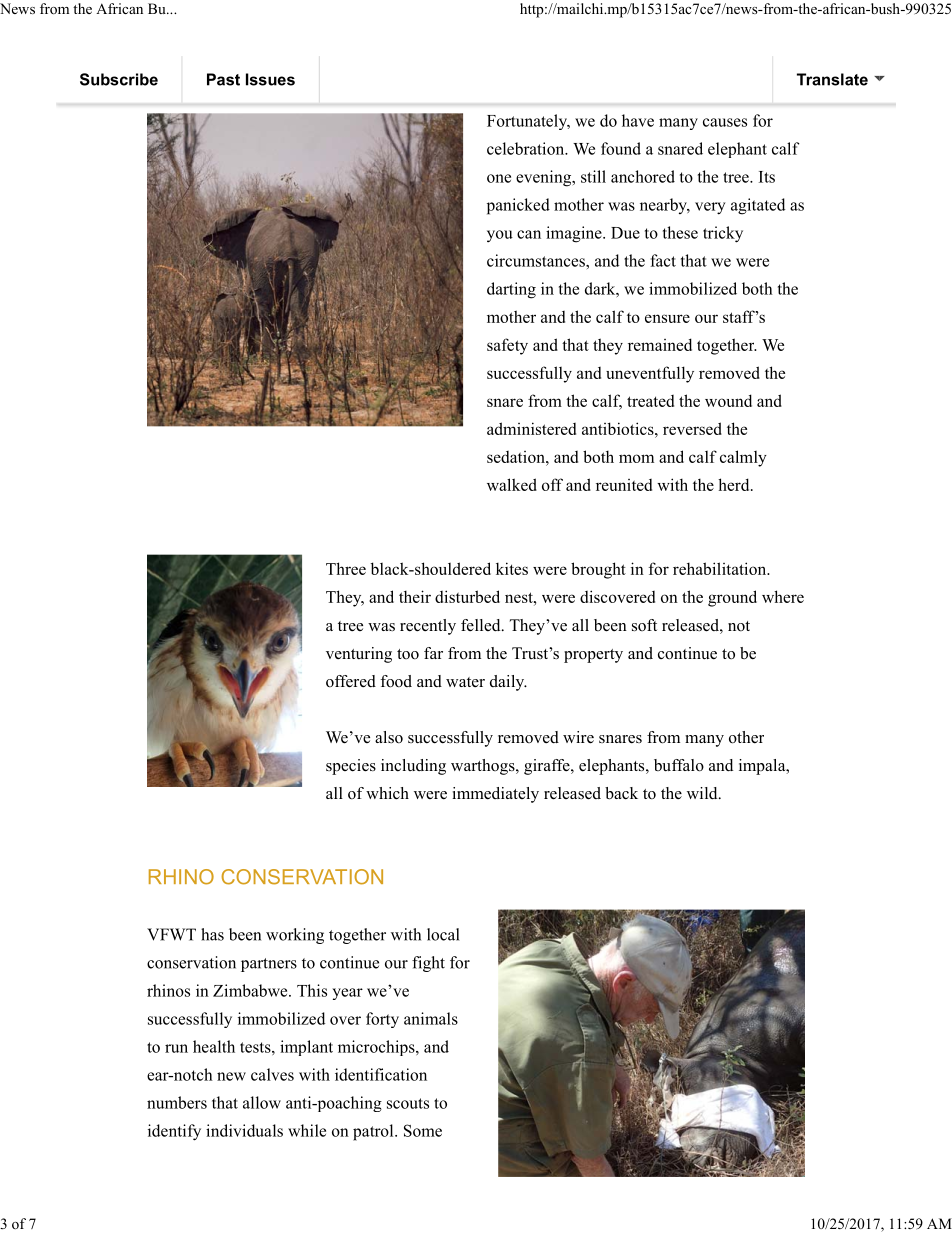 The height and width of the screenshot is (1233, 952). I want to click on water, so click(465, 682).
